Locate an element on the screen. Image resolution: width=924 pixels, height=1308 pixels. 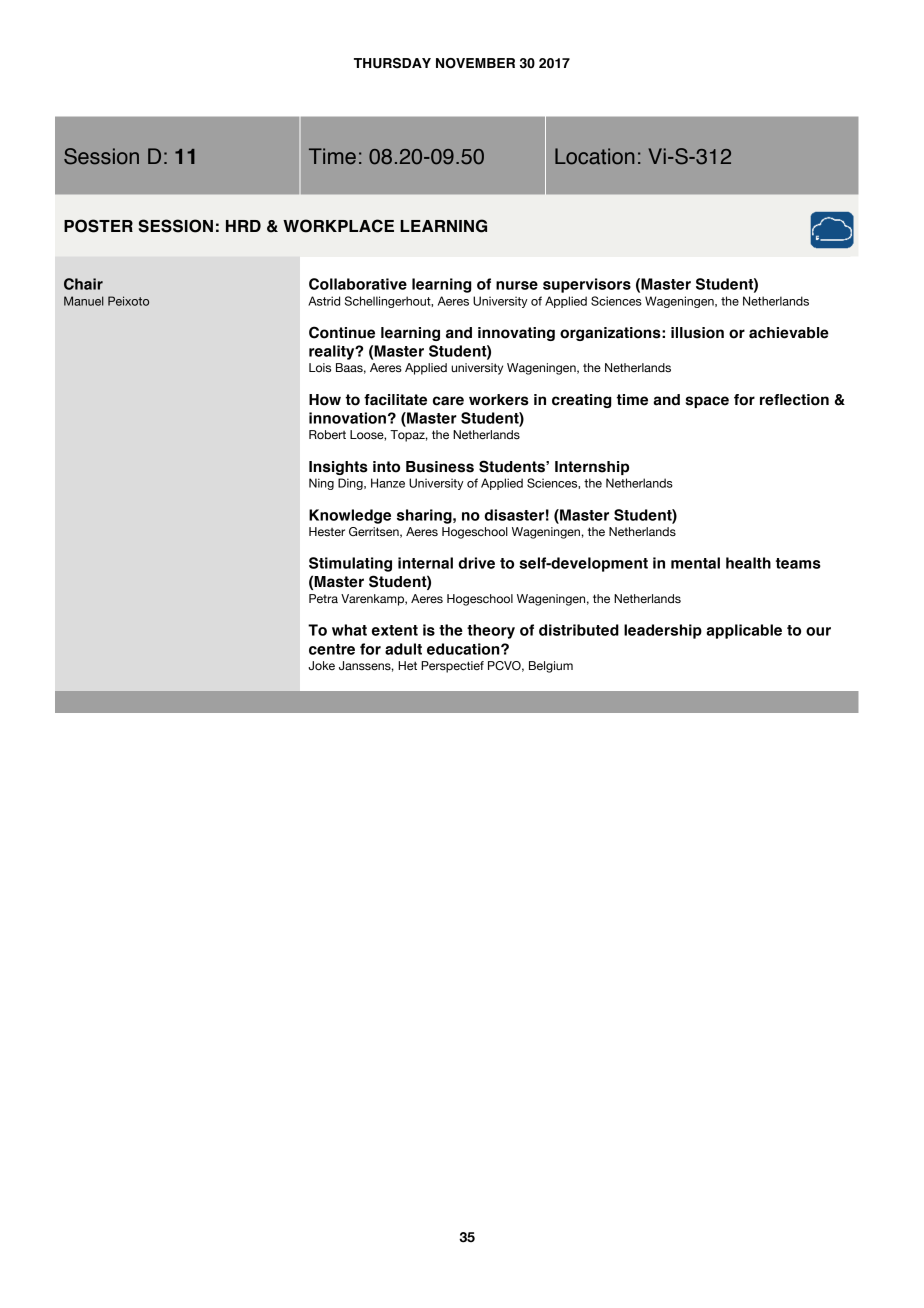
illusion is located at coordinates (697, 333).
